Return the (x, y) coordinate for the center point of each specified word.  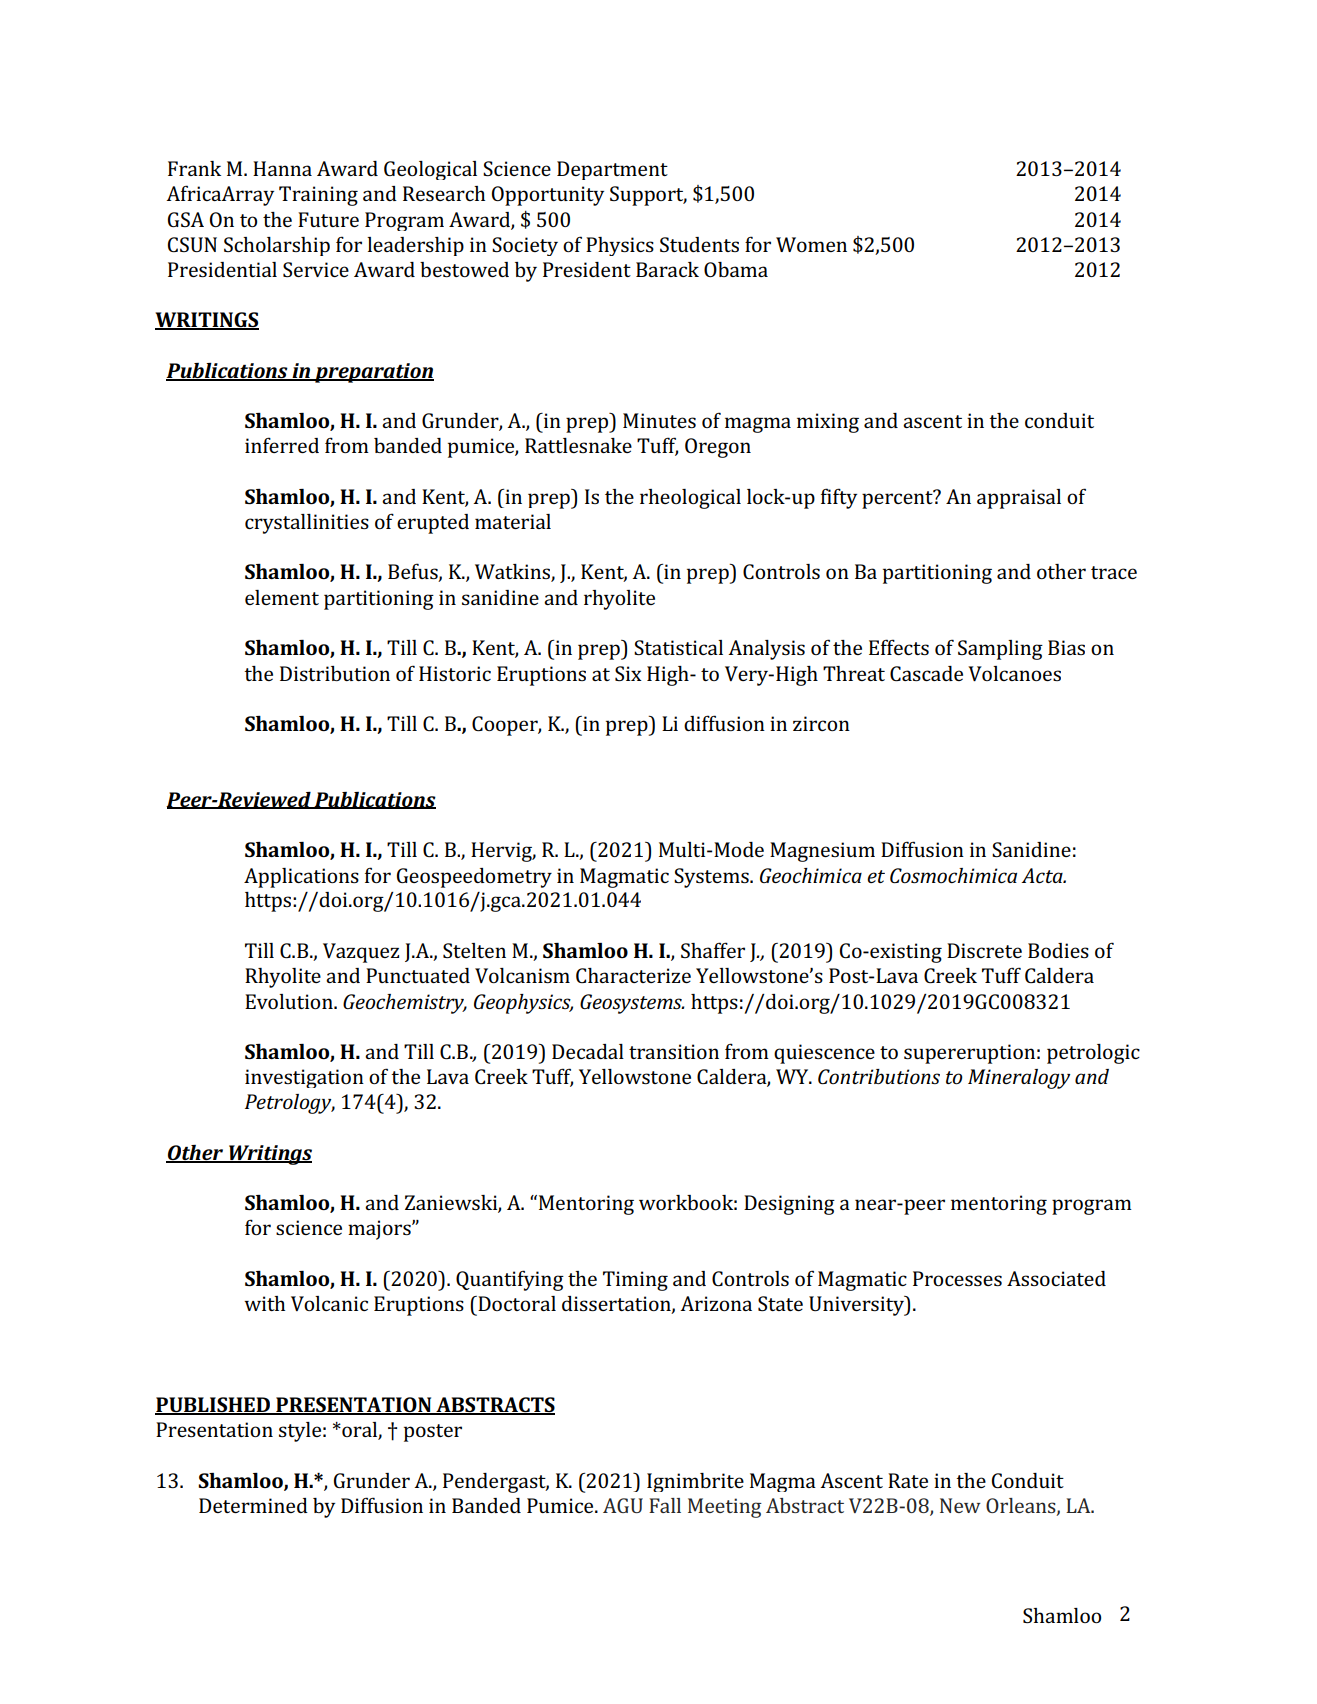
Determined (253, 1505)
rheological (690, 499)
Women (811, 244)
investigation (304, 1078)
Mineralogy (1019, 1079)
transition (674, 1051)
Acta (1043, 875)
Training (318, 196)
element (282, 597)
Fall (665, 1505)
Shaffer (713, 950)
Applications (301, 878)
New (960, 1505)
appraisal (1019, 499)
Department (612, 170)
